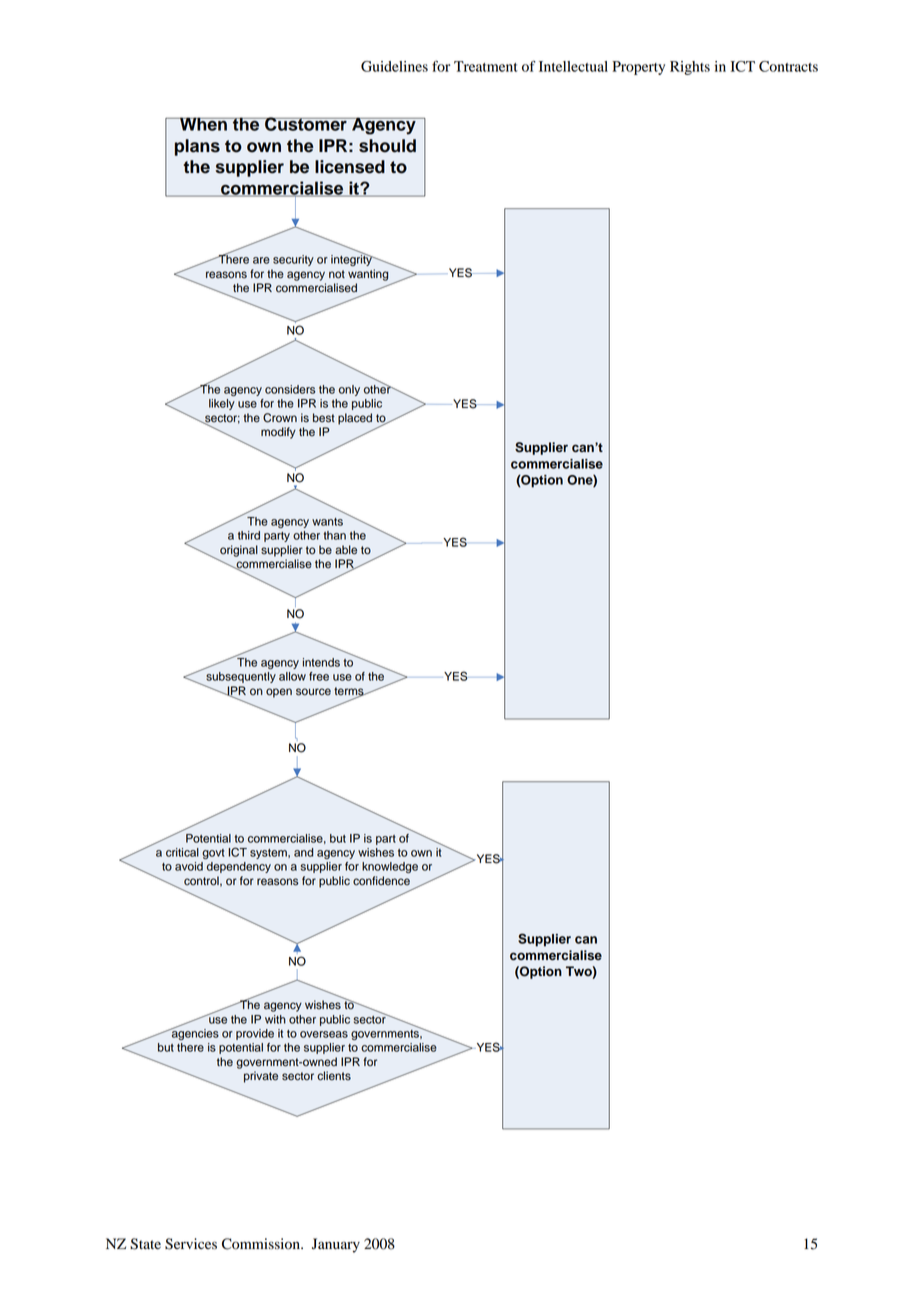 Image resolution: width=924 pixels, height=1308 pixels. Describe the element at coordinates (239, 867) in the image. I see `dependency` at that location.
